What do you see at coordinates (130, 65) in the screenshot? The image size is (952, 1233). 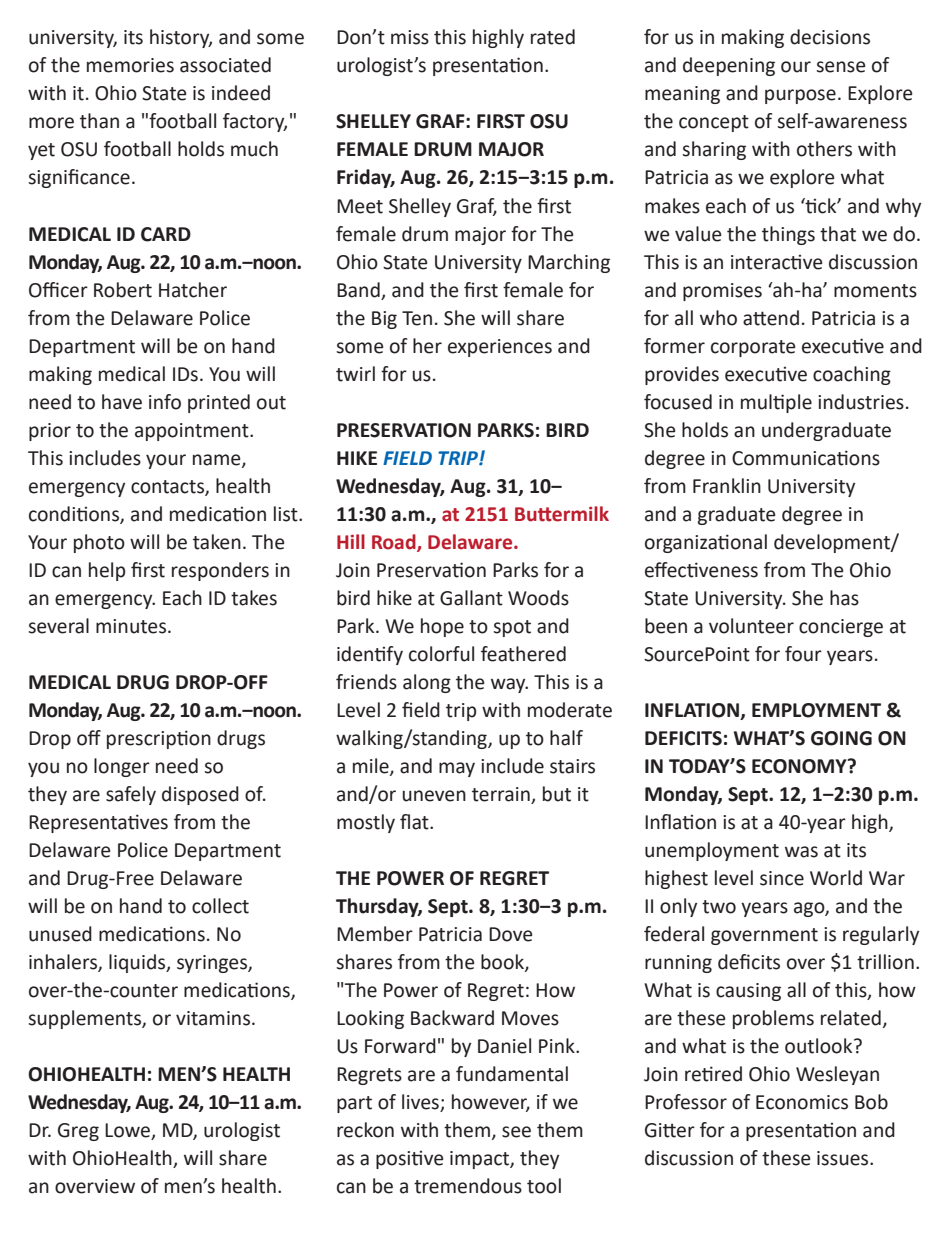 I see `memories` at bounding box center [130, 65].
